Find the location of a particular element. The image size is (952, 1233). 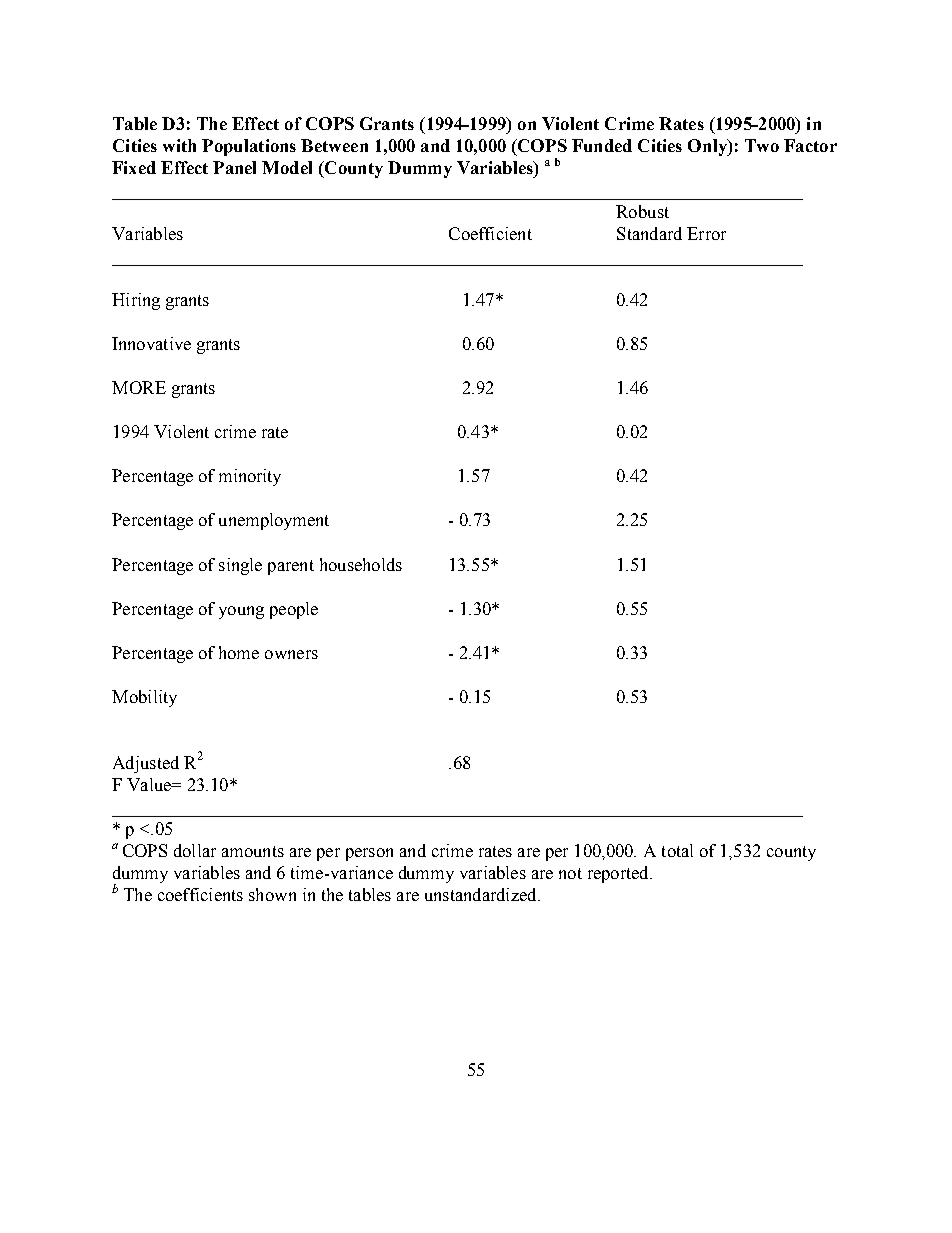

Innovative is located at coordinates (151, 343).
